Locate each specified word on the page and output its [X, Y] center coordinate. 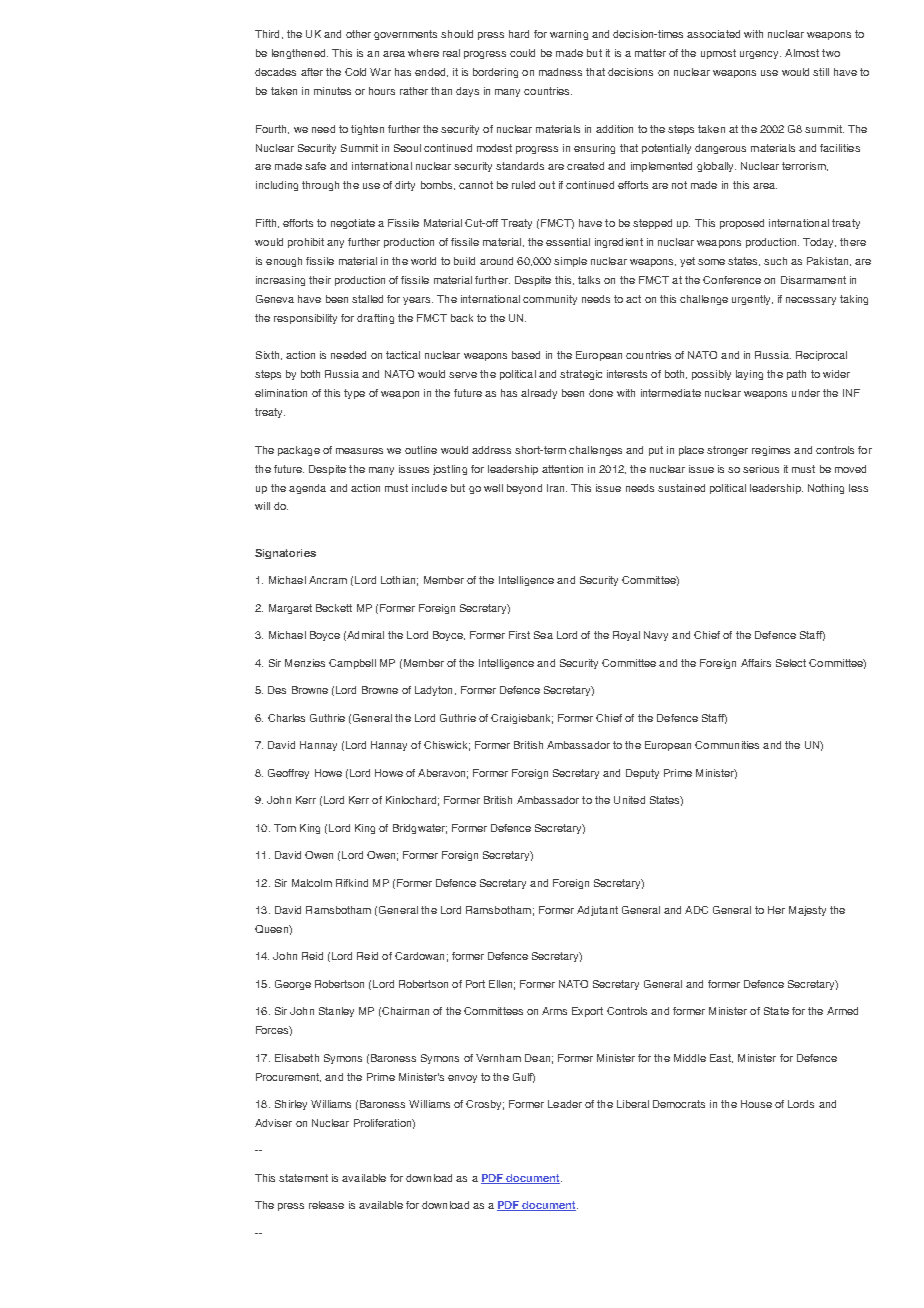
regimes [771, 451]
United [629, 800]
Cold [355, 72]
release [326, 1205]
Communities [727, 745]
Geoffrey [288, 774]
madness [560, 72]
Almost [802, 53]
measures [359, 451]
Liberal [633, 1104]
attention [562, 469]
